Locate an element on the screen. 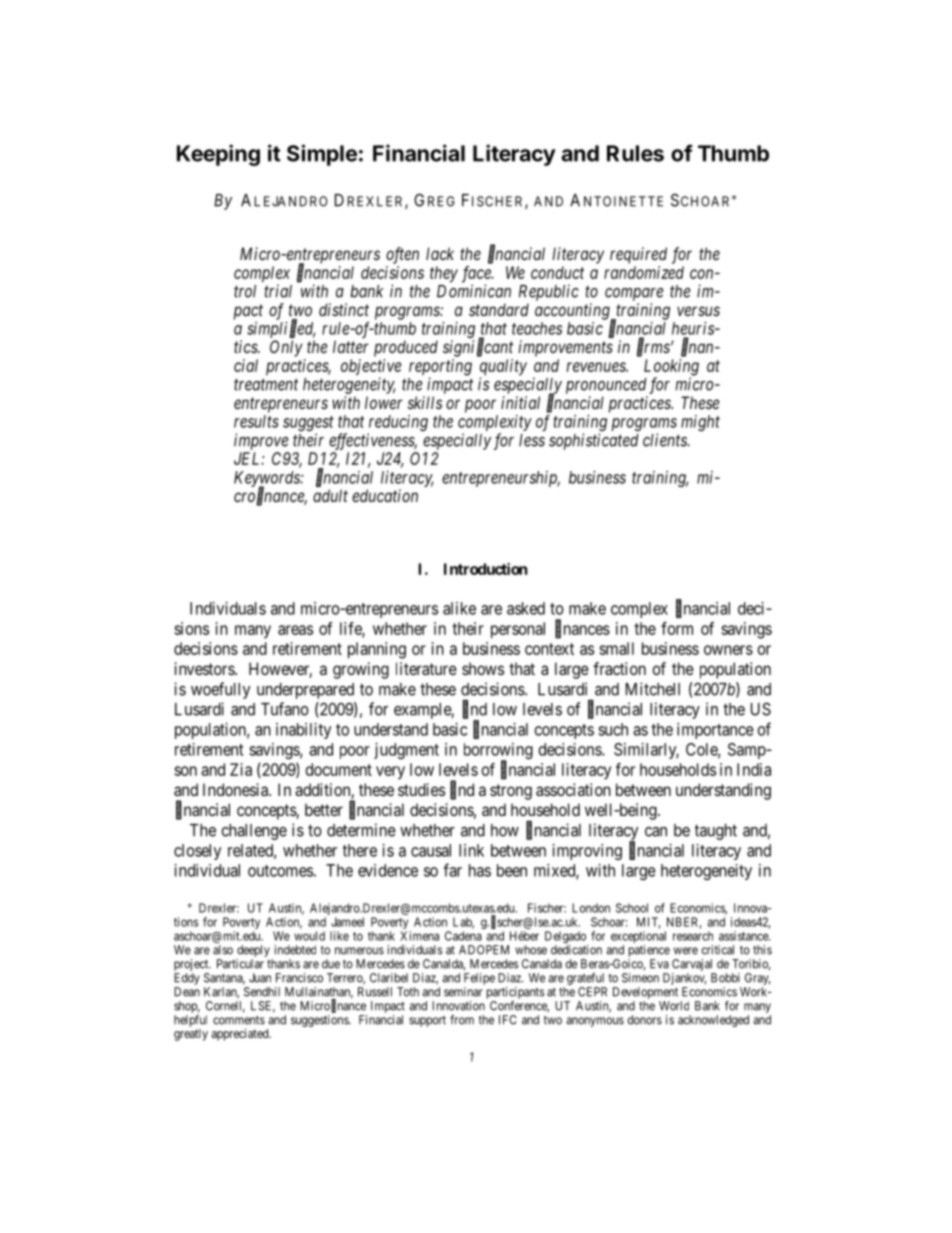  strong is located at coordinates (511, 792).
